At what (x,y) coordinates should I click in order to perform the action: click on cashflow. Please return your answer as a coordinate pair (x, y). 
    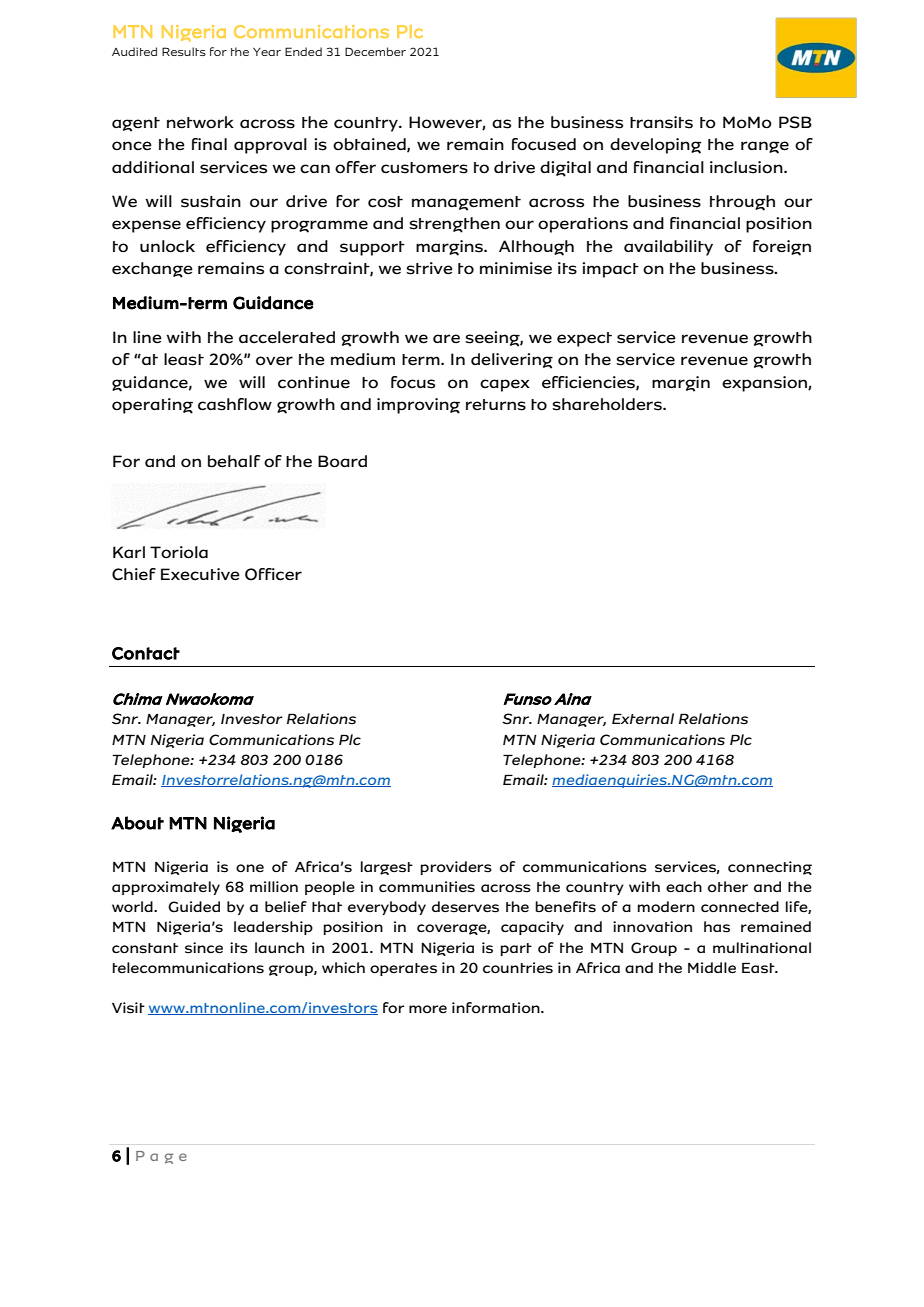
    Looking at the image, I should click on (235, 404).
